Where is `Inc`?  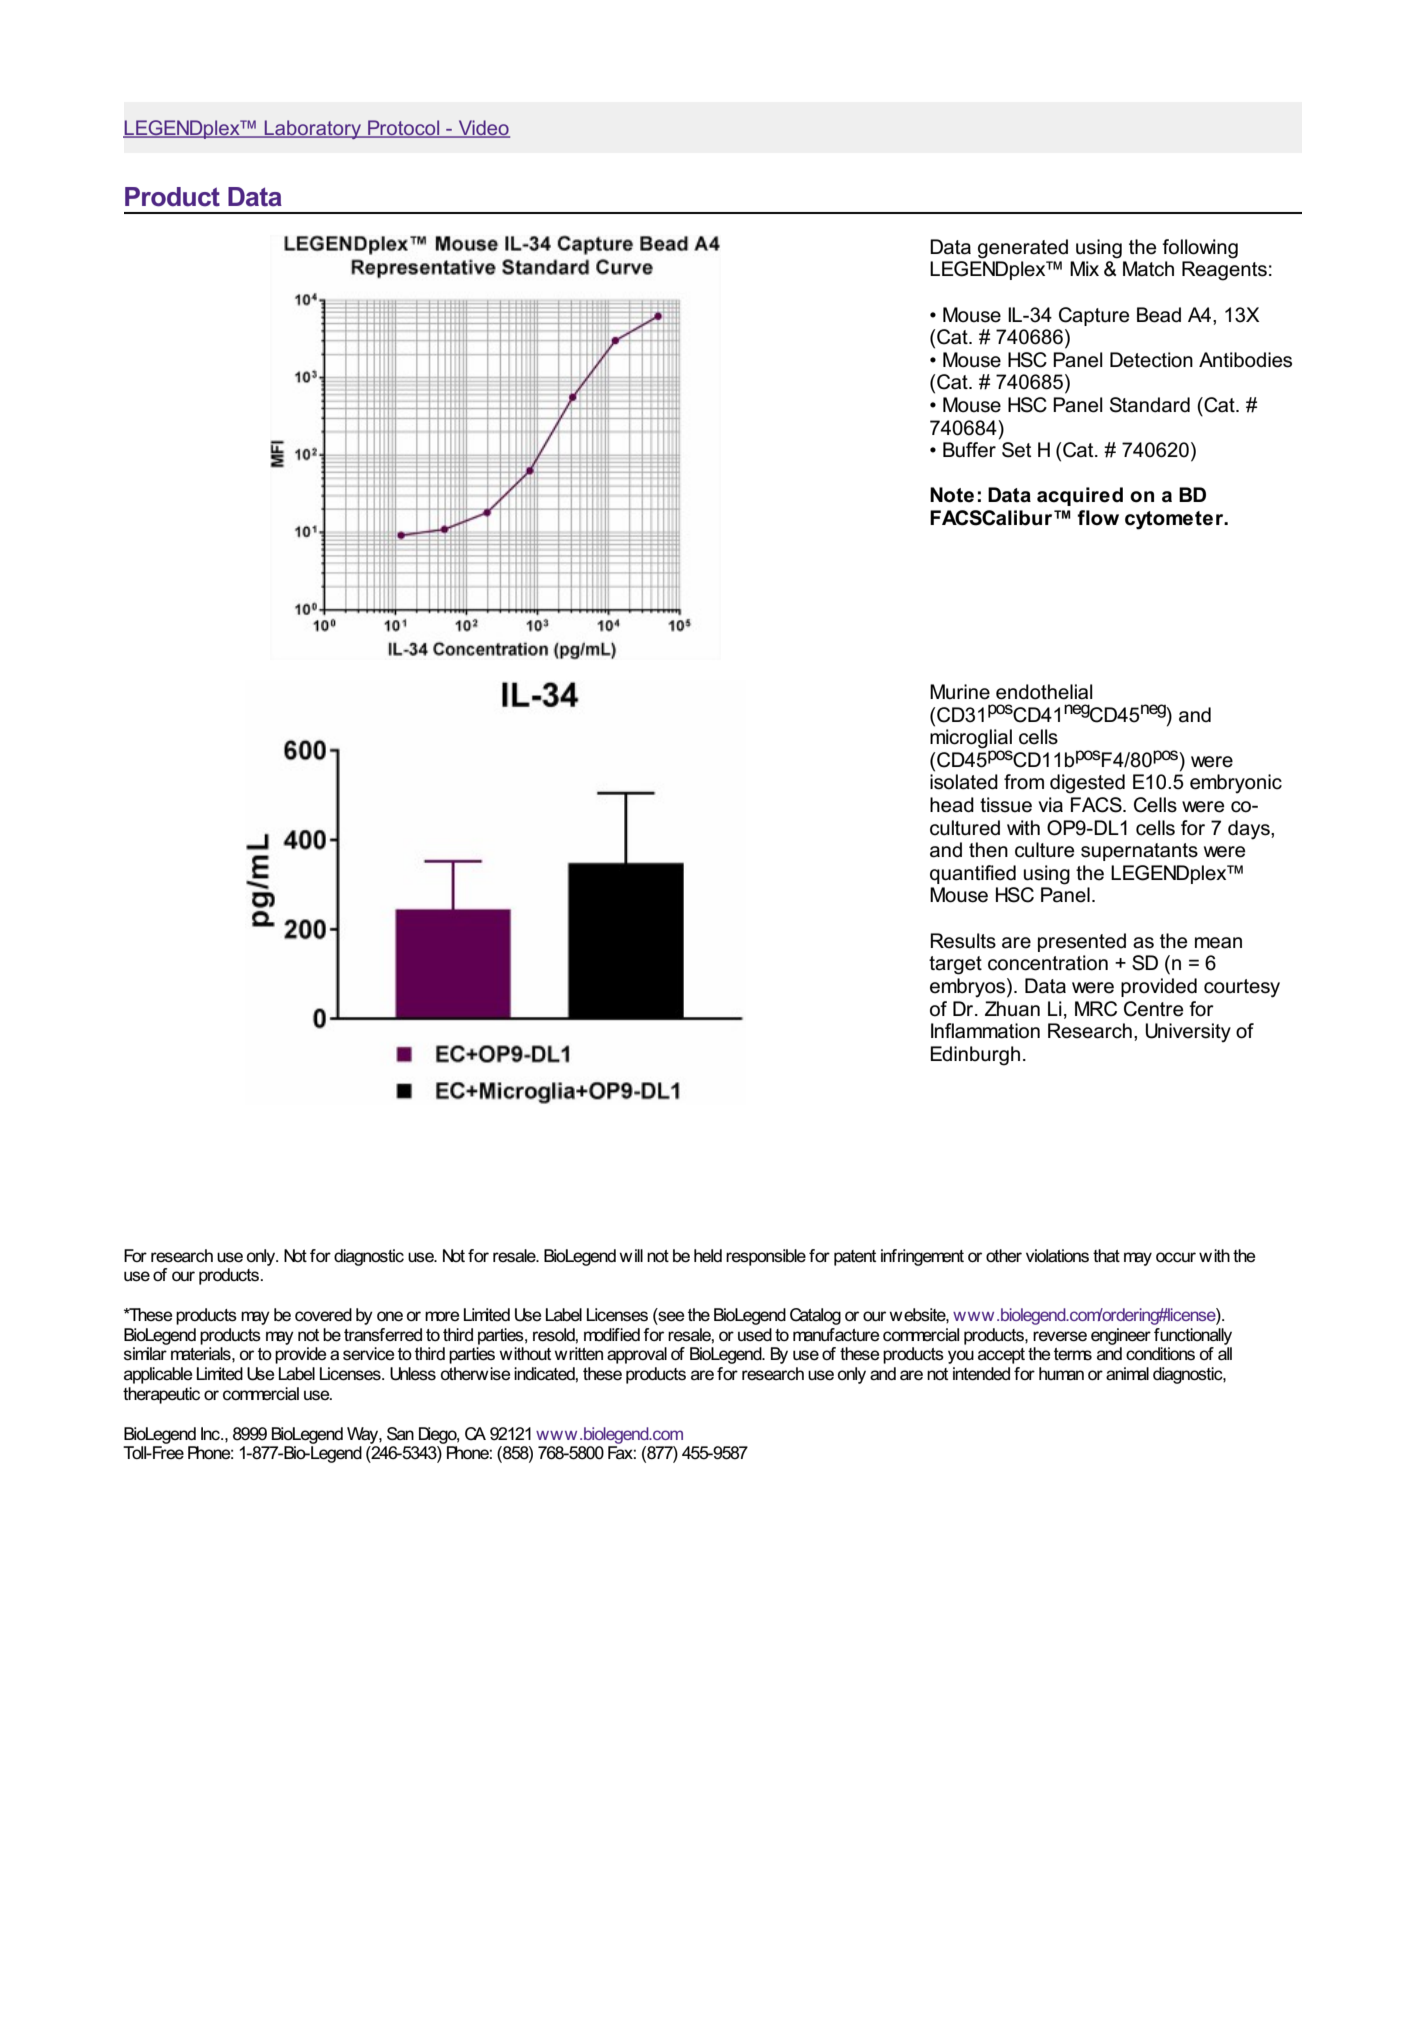
Inc is located at coordinates (211, 1433).
